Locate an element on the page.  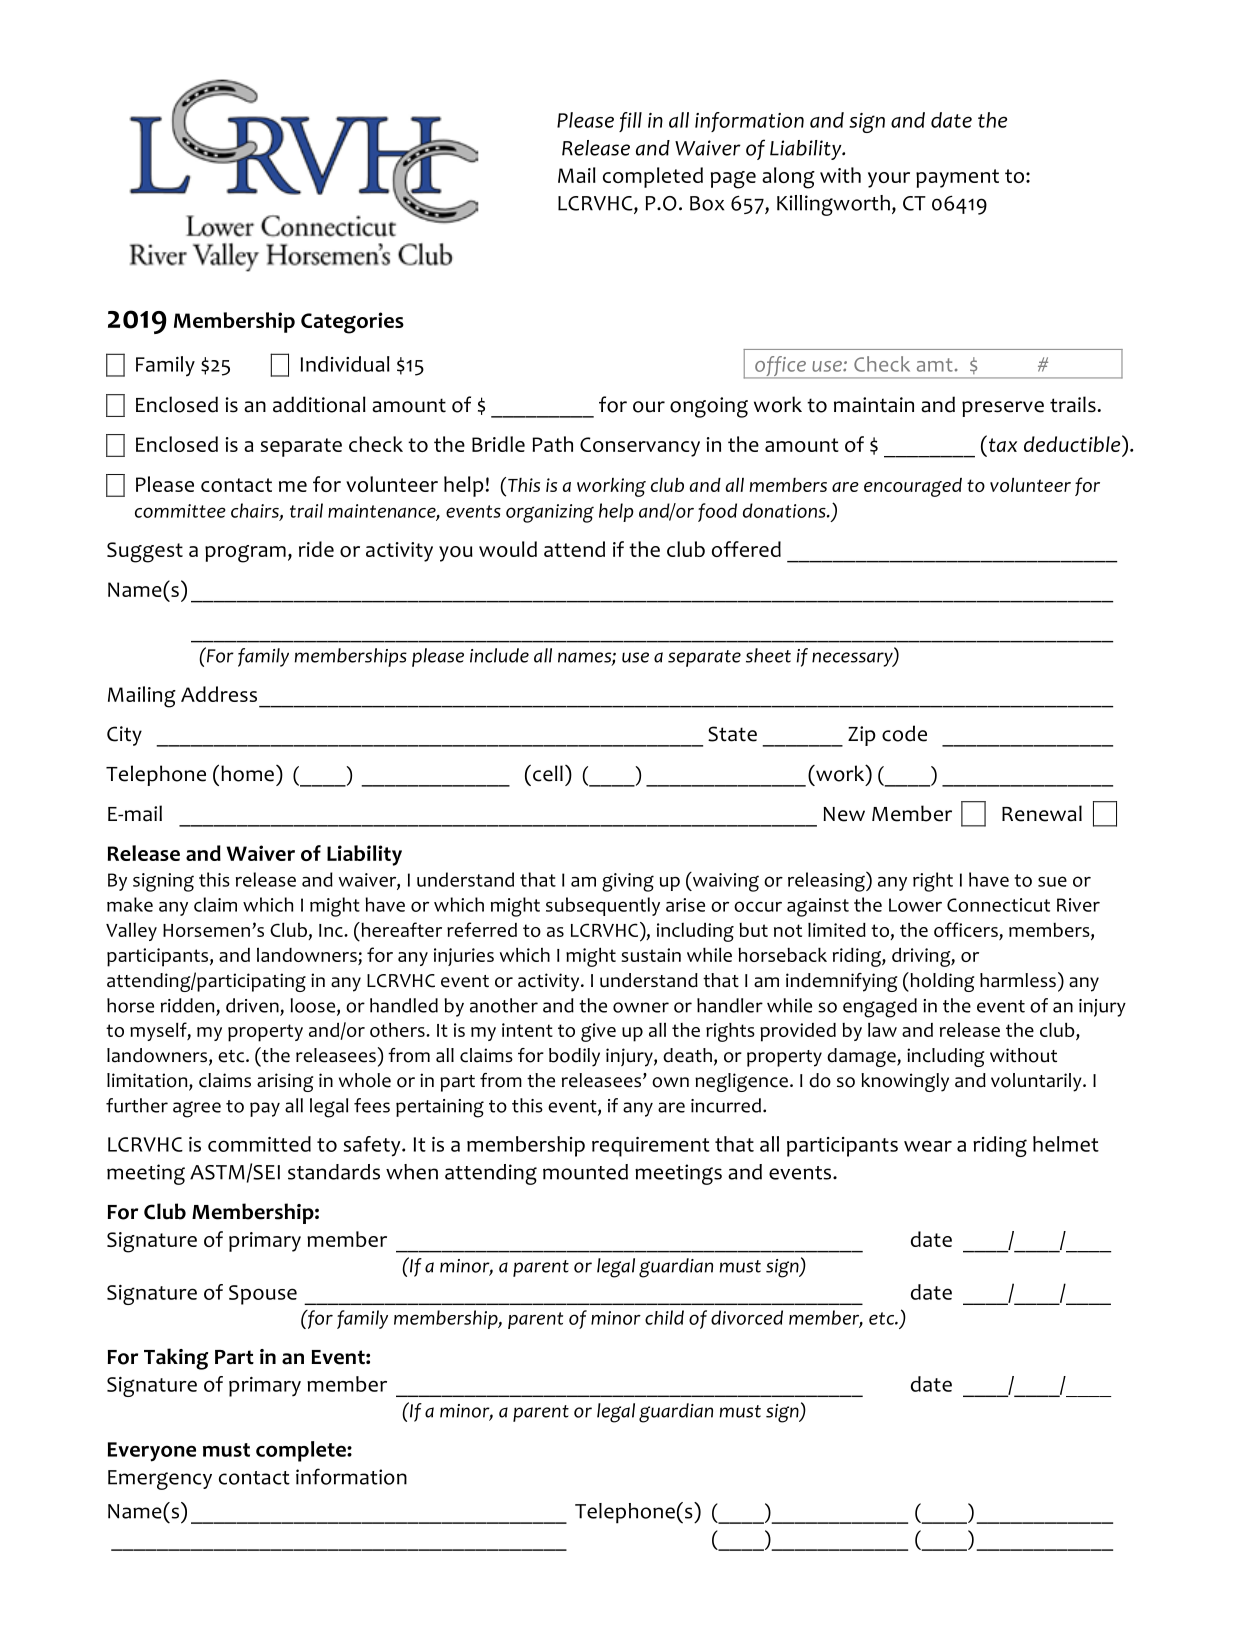
Categories is located at coordinates (352, 323).
